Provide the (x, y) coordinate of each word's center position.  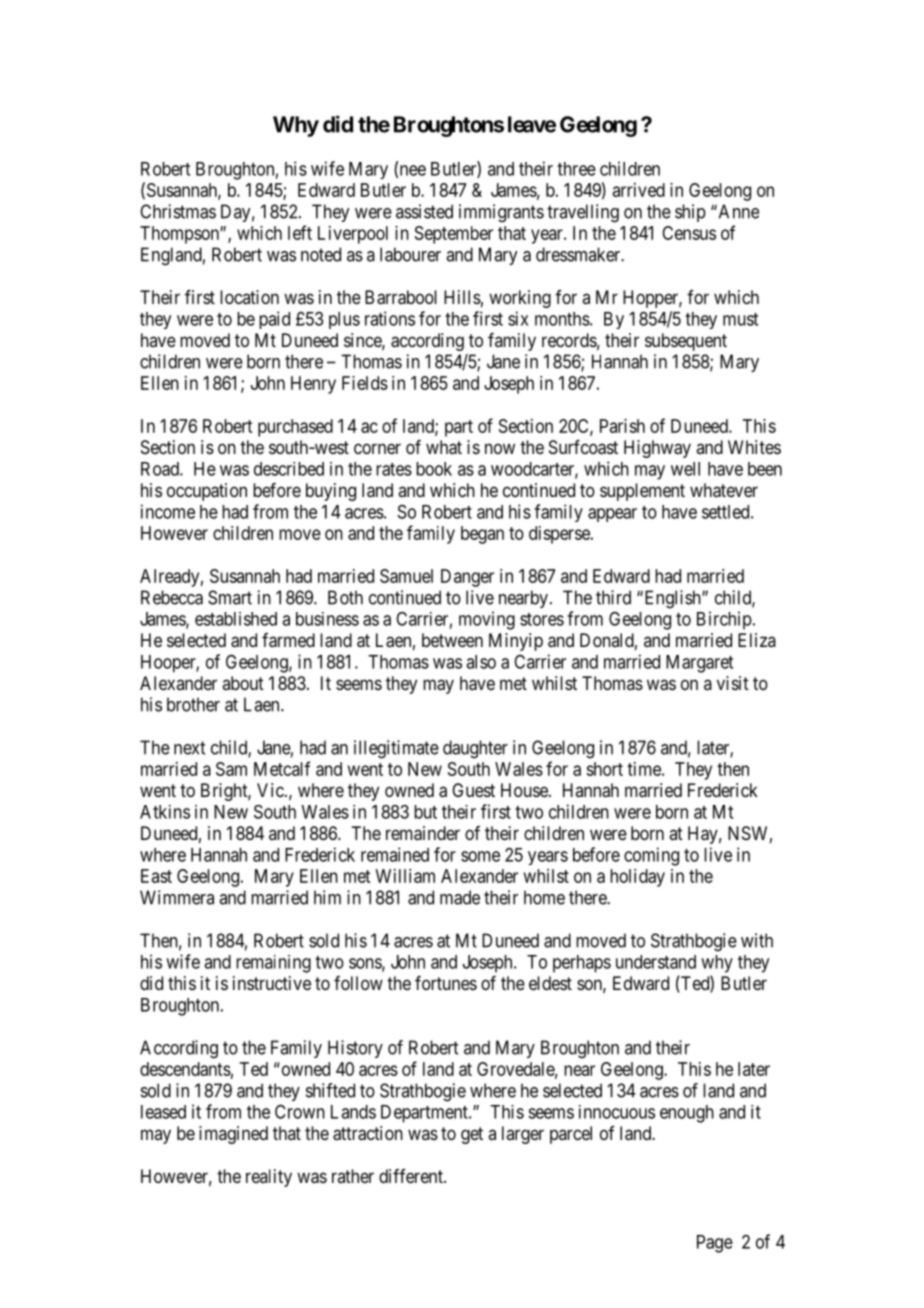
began (482, 535)
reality (269, 1178)
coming (651, 856)
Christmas (178, 211)
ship (690, 213)
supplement (642, 492)
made (460, 897)
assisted (424, 211)
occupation (207, 492)
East (156, 876)
